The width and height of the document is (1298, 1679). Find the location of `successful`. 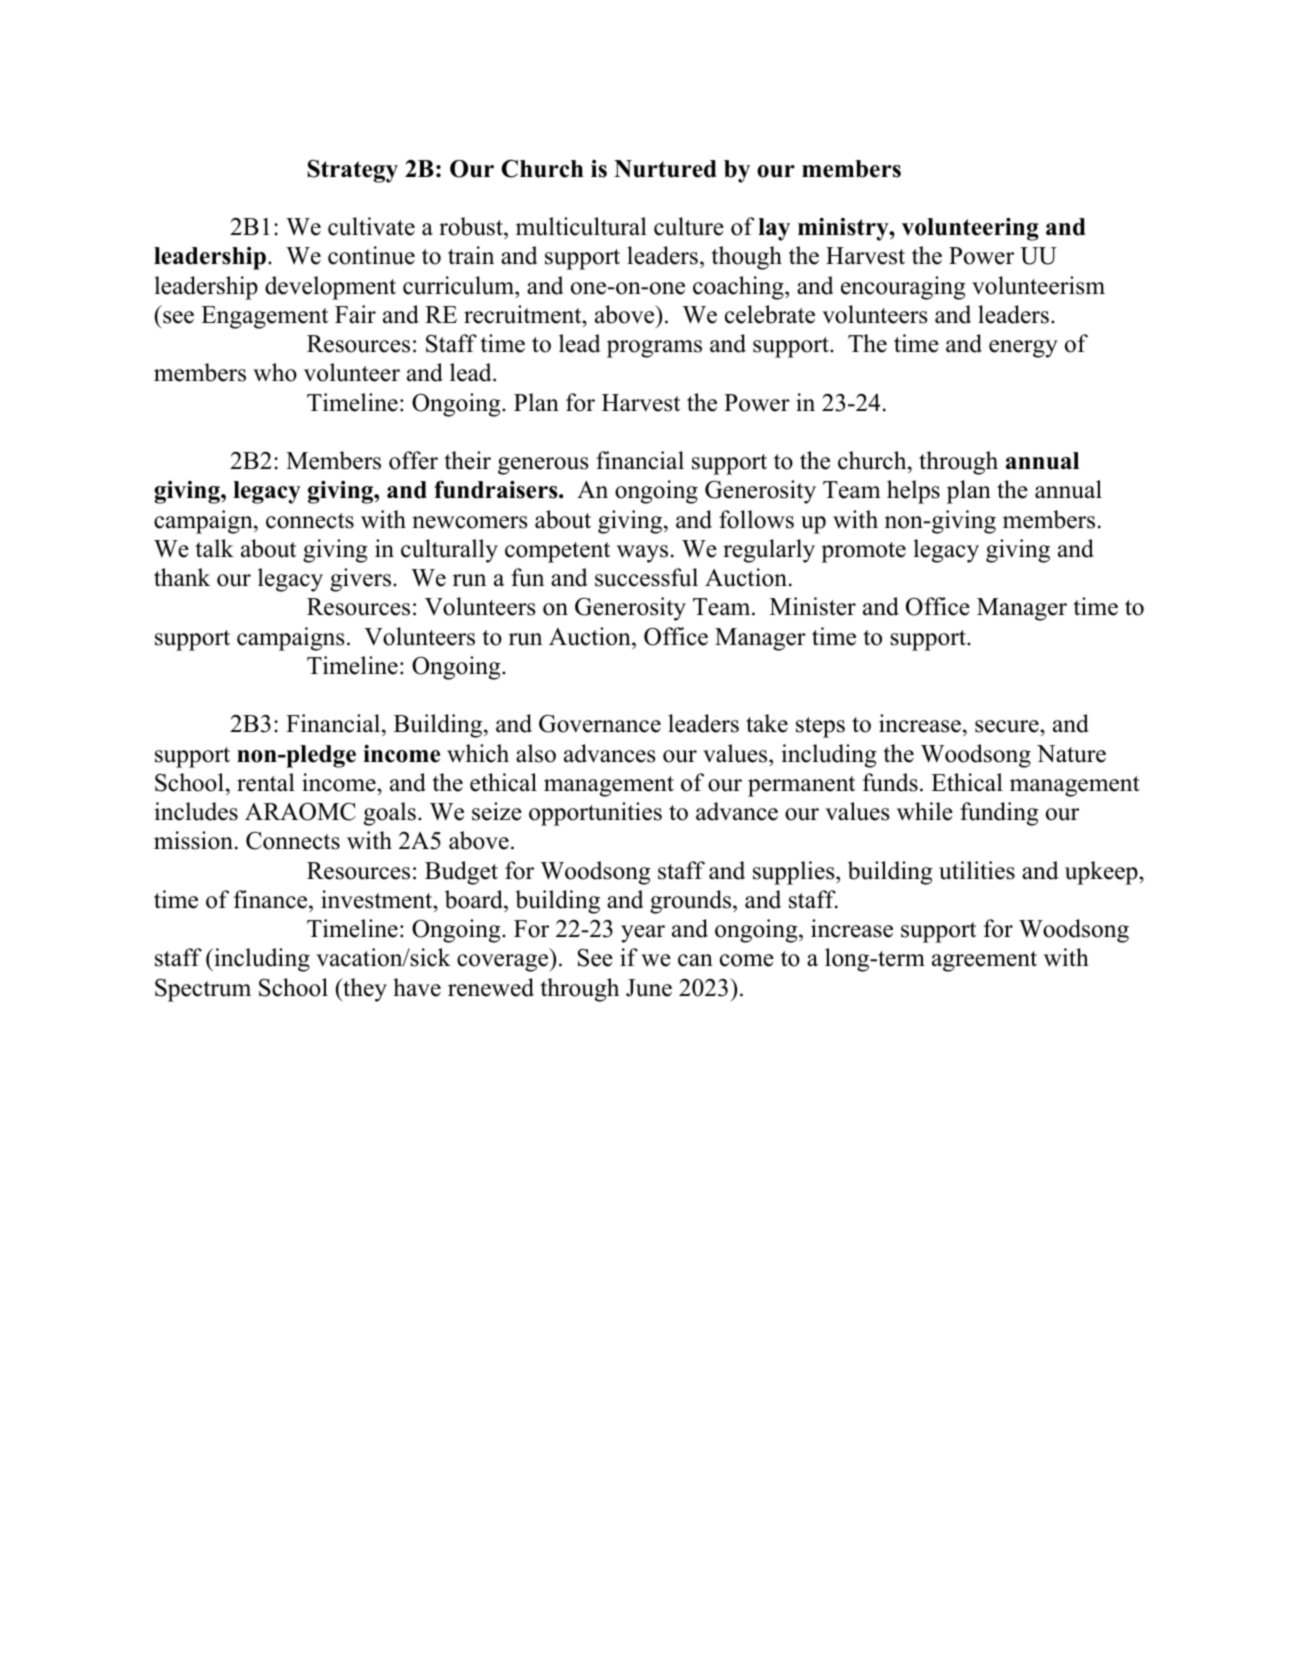

successful is located at coordinates (646, 577).
